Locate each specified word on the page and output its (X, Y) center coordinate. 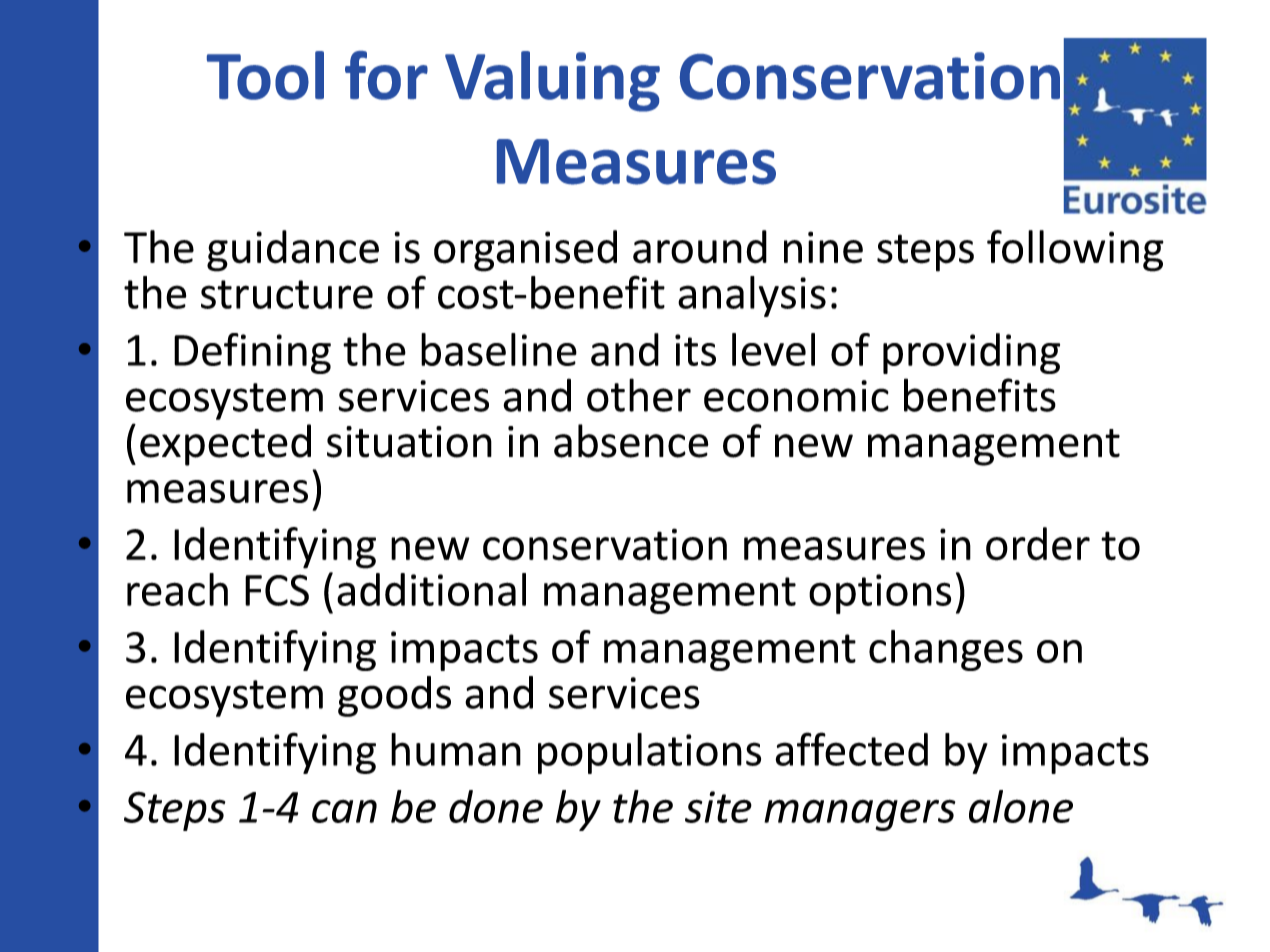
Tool (265, 75)
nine (823, 247)
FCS (277, 590)
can (344, 811)
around (700, 247)
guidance (293, 251)
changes (946, 650)
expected (225, 445)
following (1075, 251)
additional (431, 589)
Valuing (552, 81)
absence (631, 441)
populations (649, 753)
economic (796, 396)
